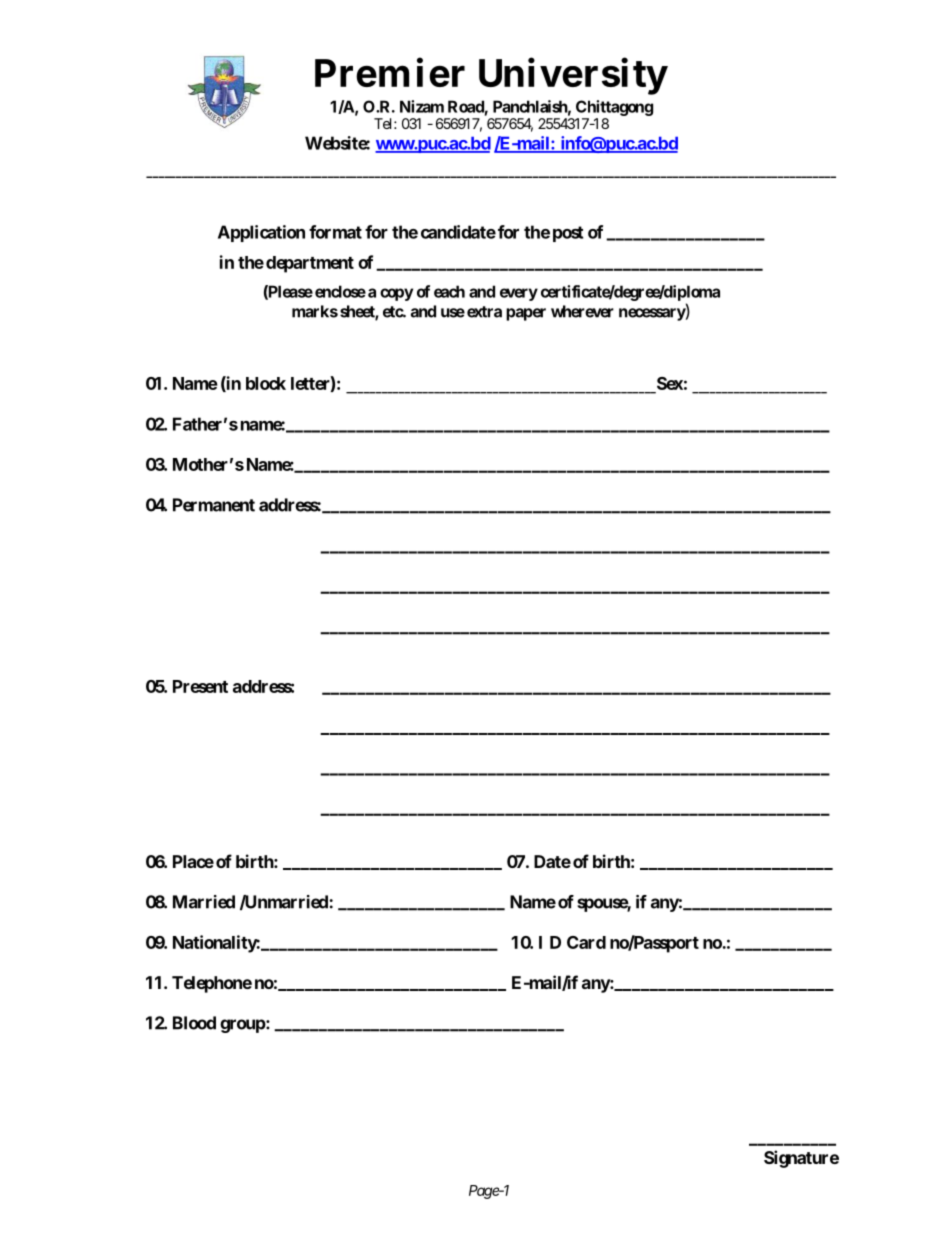  What do you see at coordinates (484, 312) in the document?
I see `extra` at bounding box center [484, 312].
